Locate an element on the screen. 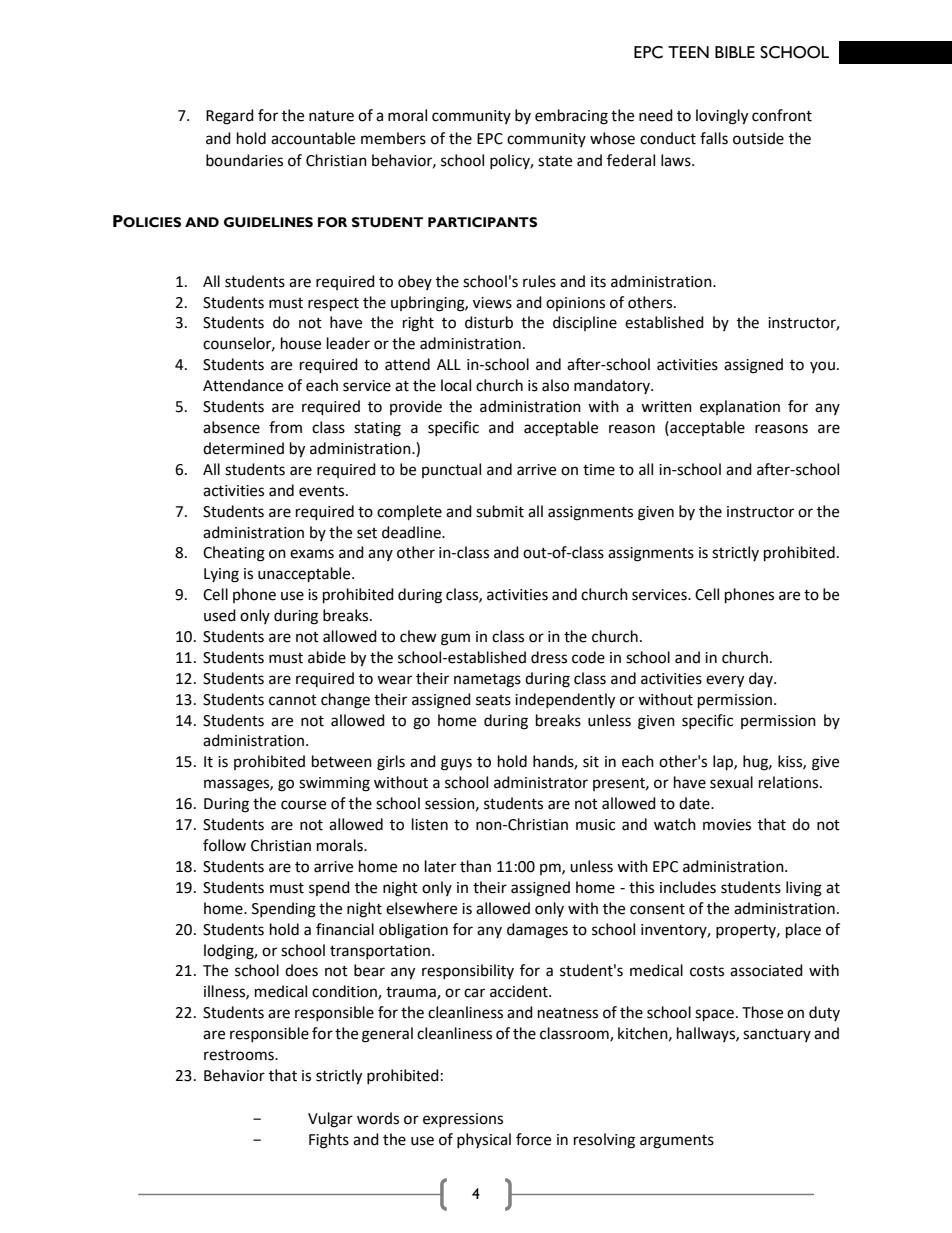 This screenshot has width=952, height=1233. from is located at coordinates (285, 427).
